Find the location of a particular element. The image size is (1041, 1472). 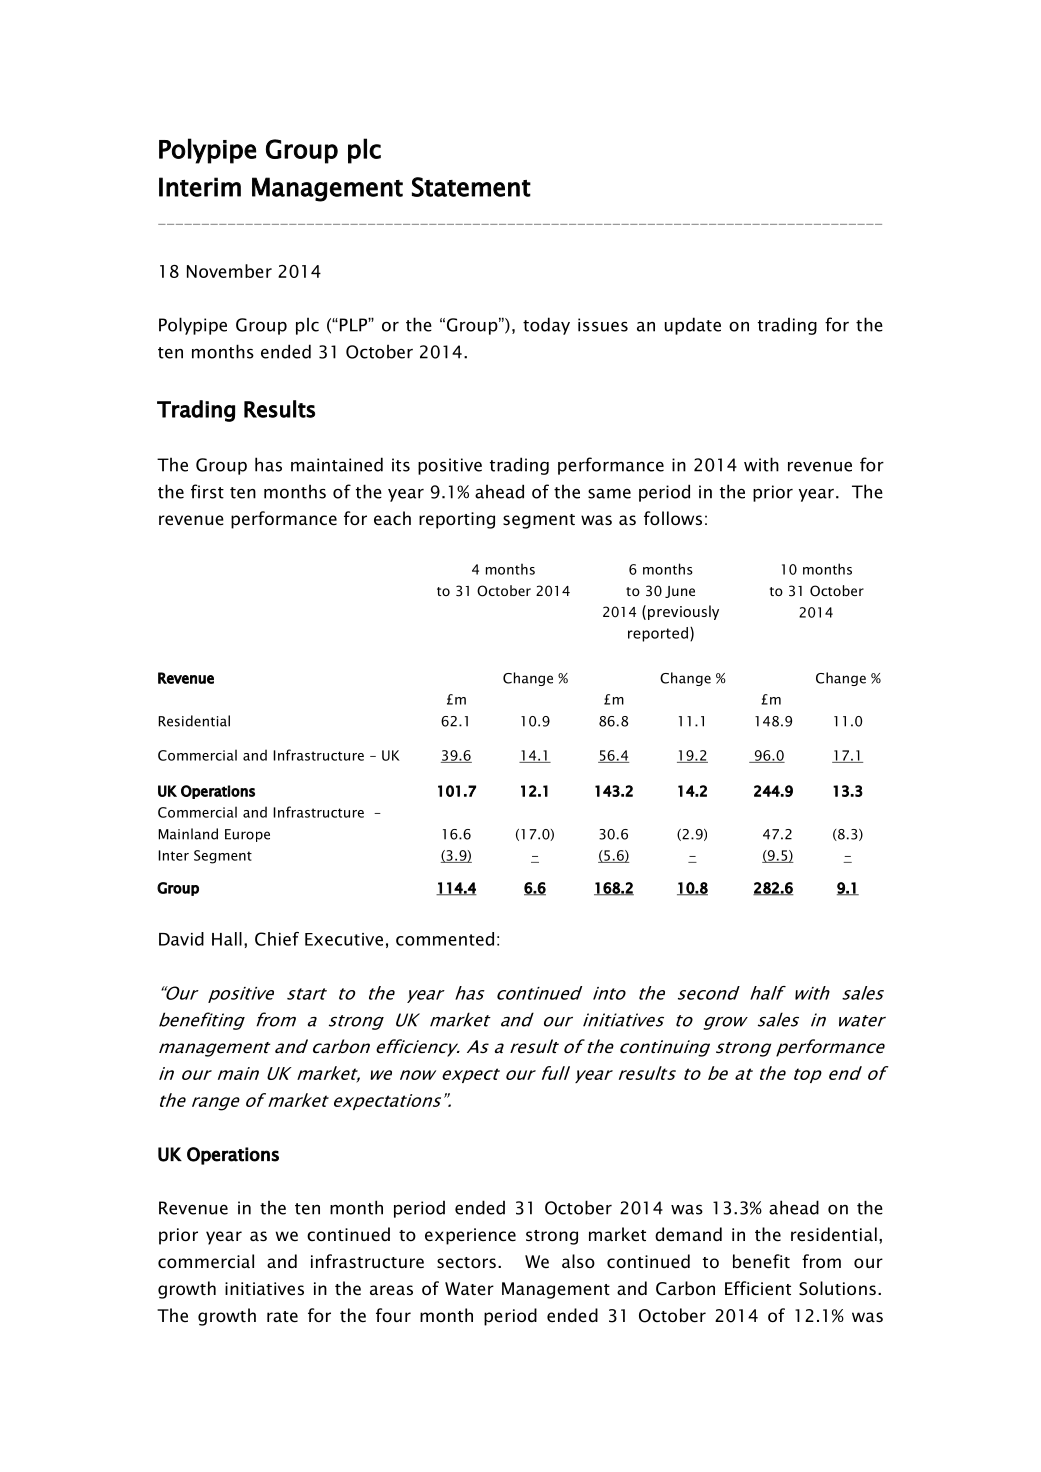

update is located at coordinates (693, 326).
